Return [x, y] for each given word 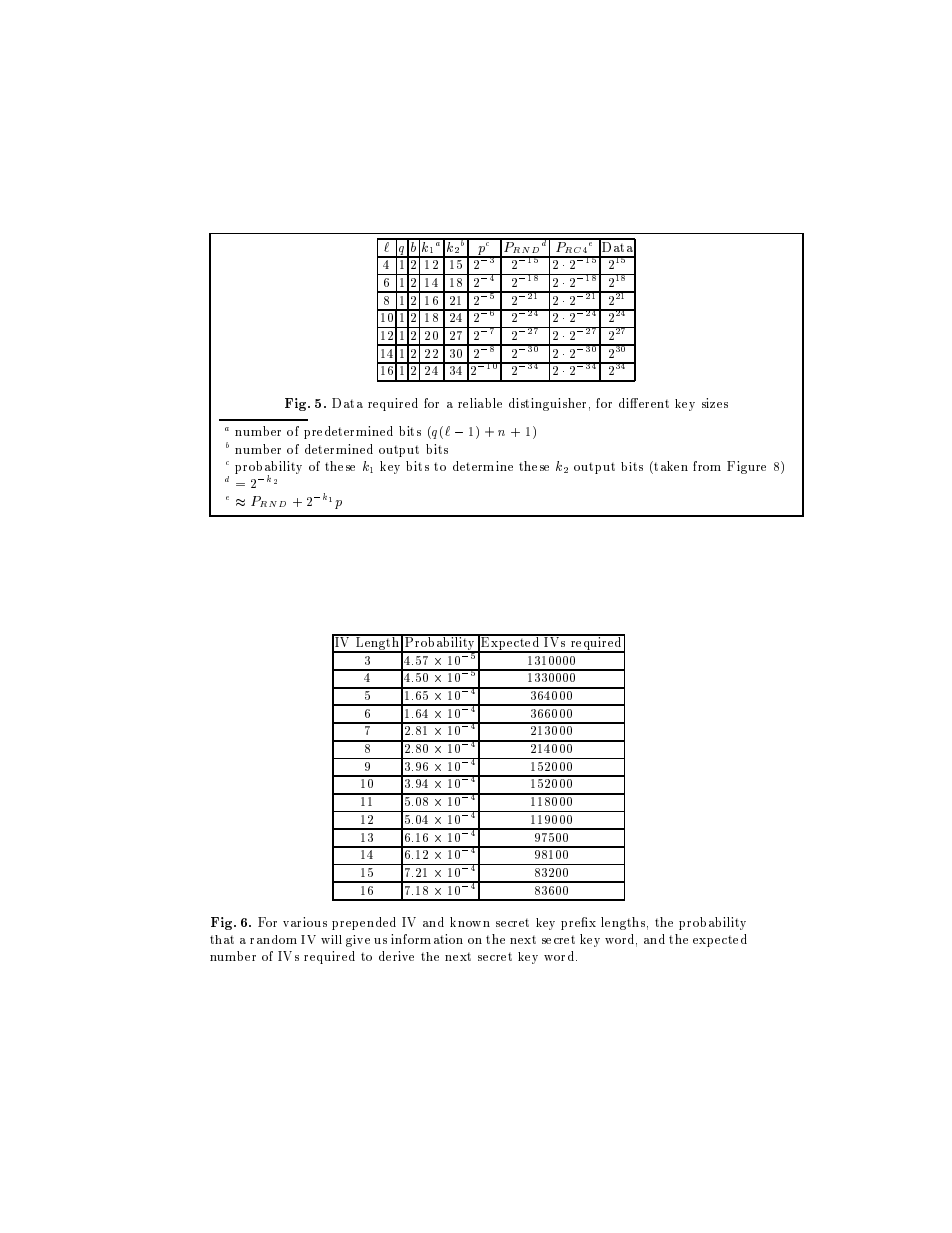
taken [670, 467]
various [305, 922]
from [707, 466]
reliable [480, 403]
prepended [364, 923]
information [427, 939]
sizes [715, 403]
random [273, 939]
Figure [746, 467]
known [470, 922]
